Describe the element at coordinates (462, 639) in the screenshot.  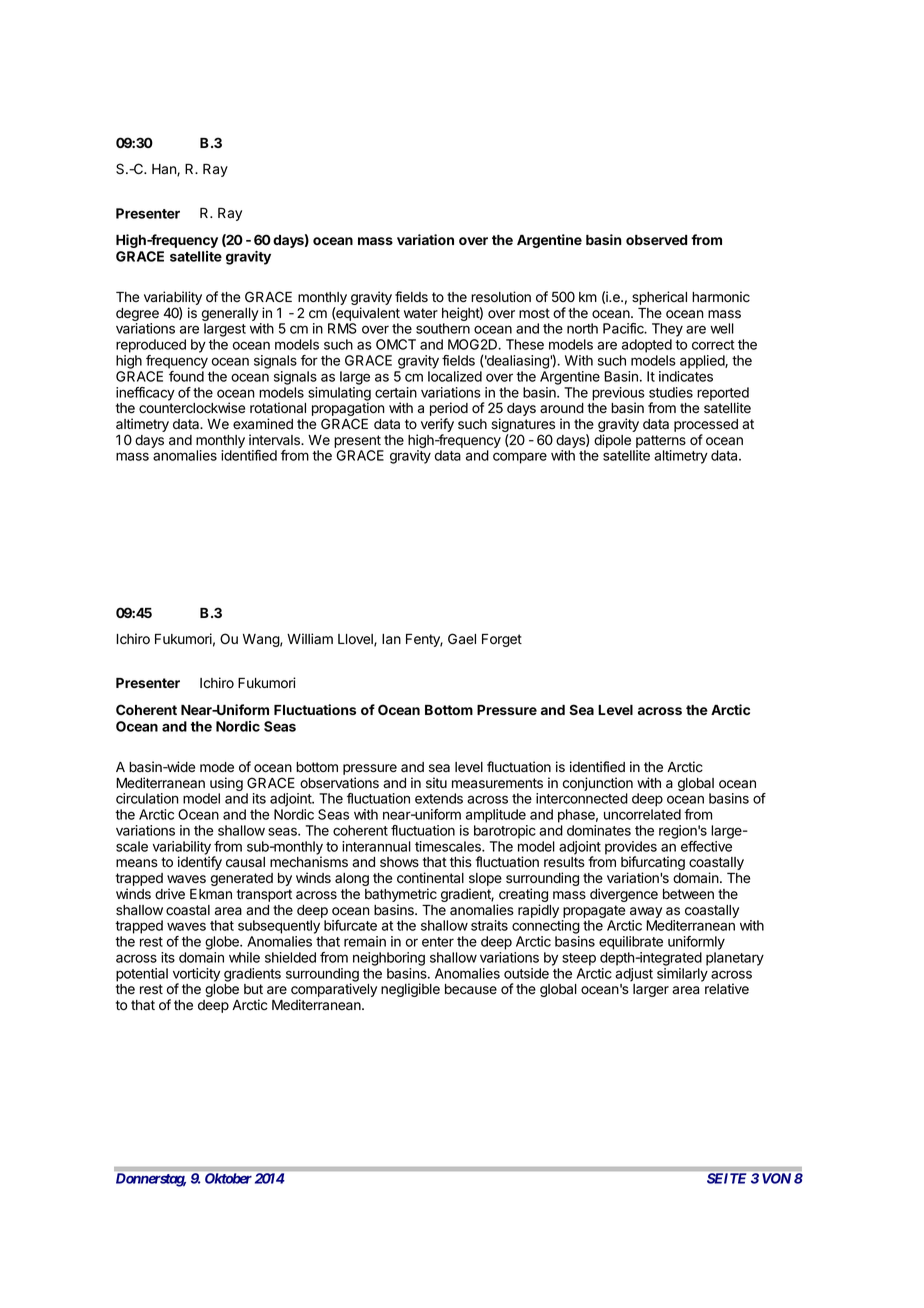
I see `Gael` at that location.
